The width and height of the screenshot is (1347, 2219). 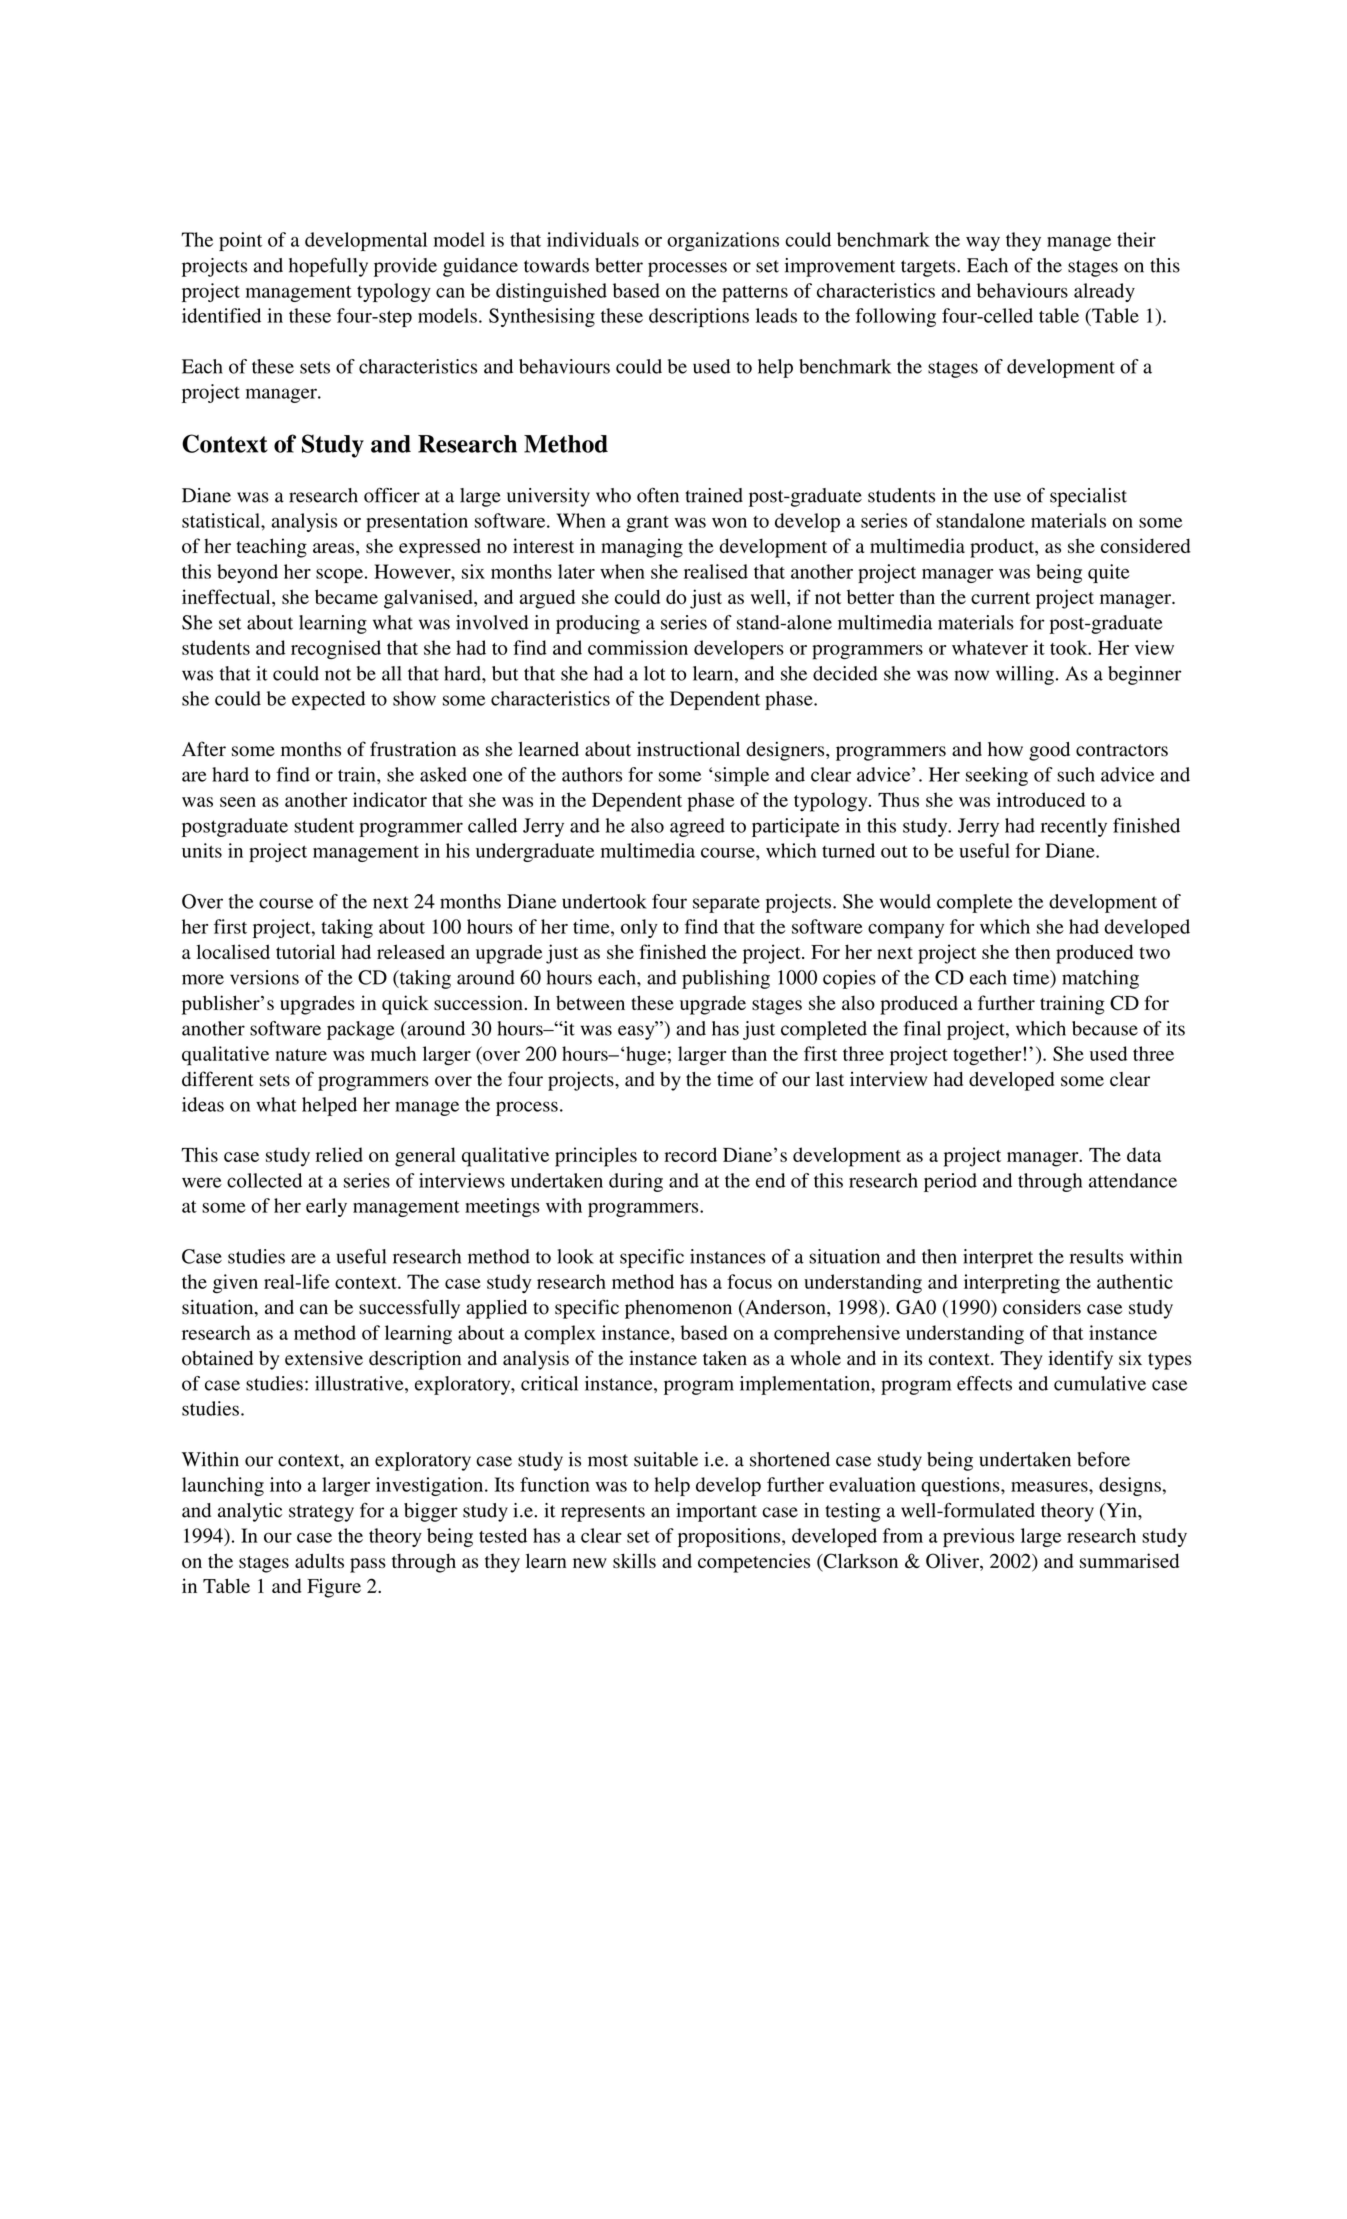 What do you see at coordinates (1025, 675) in the screenshot?
I see `willing` at bounding box center [1025, 675].
